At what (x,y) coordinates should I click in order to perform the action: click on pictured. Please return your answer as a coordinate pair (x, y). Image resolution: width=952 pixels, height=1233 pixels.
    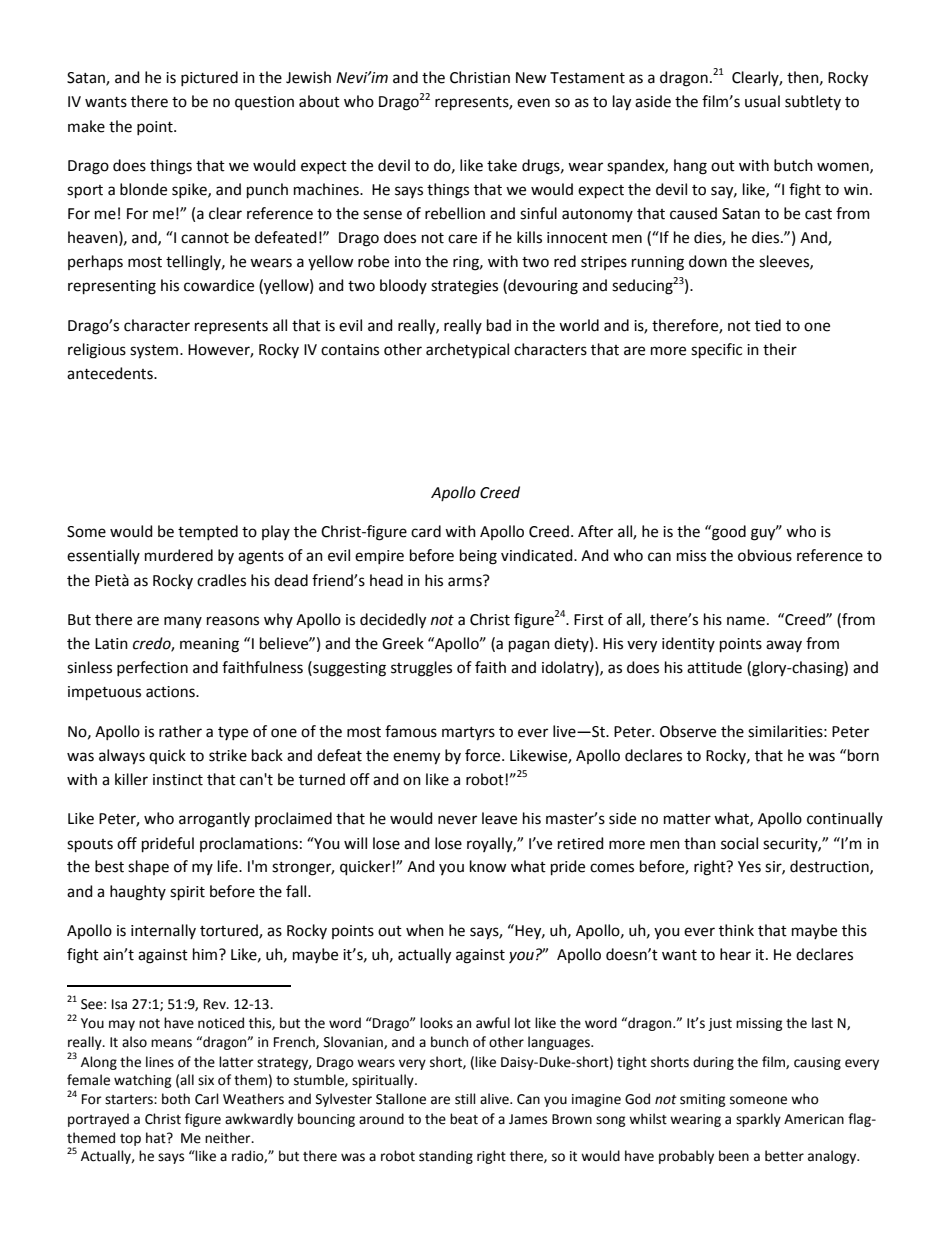
    Looking at the image, I should click on (209, 78).
